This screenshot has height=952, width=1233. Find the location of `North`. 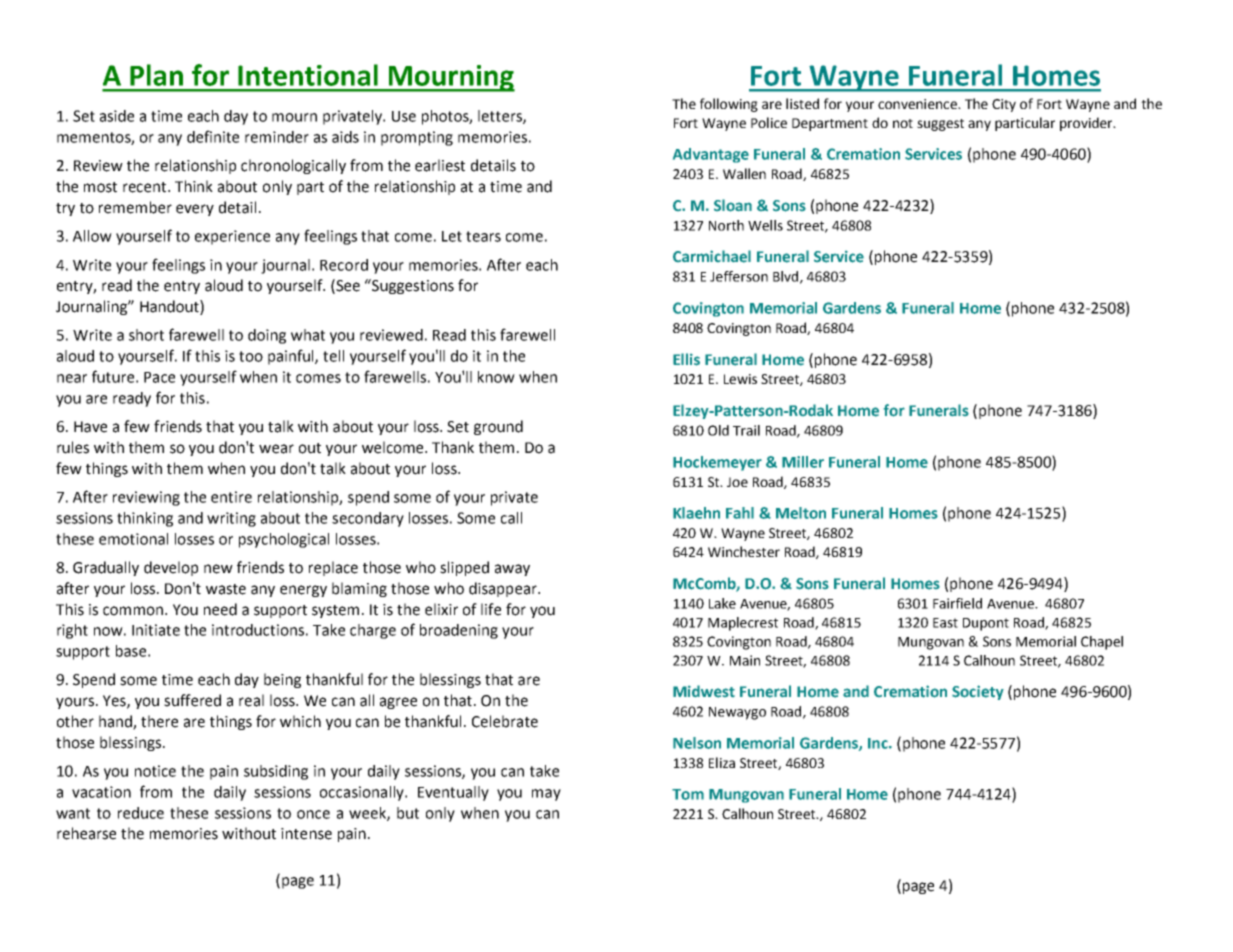

North is located at coordinates (726, 225).
